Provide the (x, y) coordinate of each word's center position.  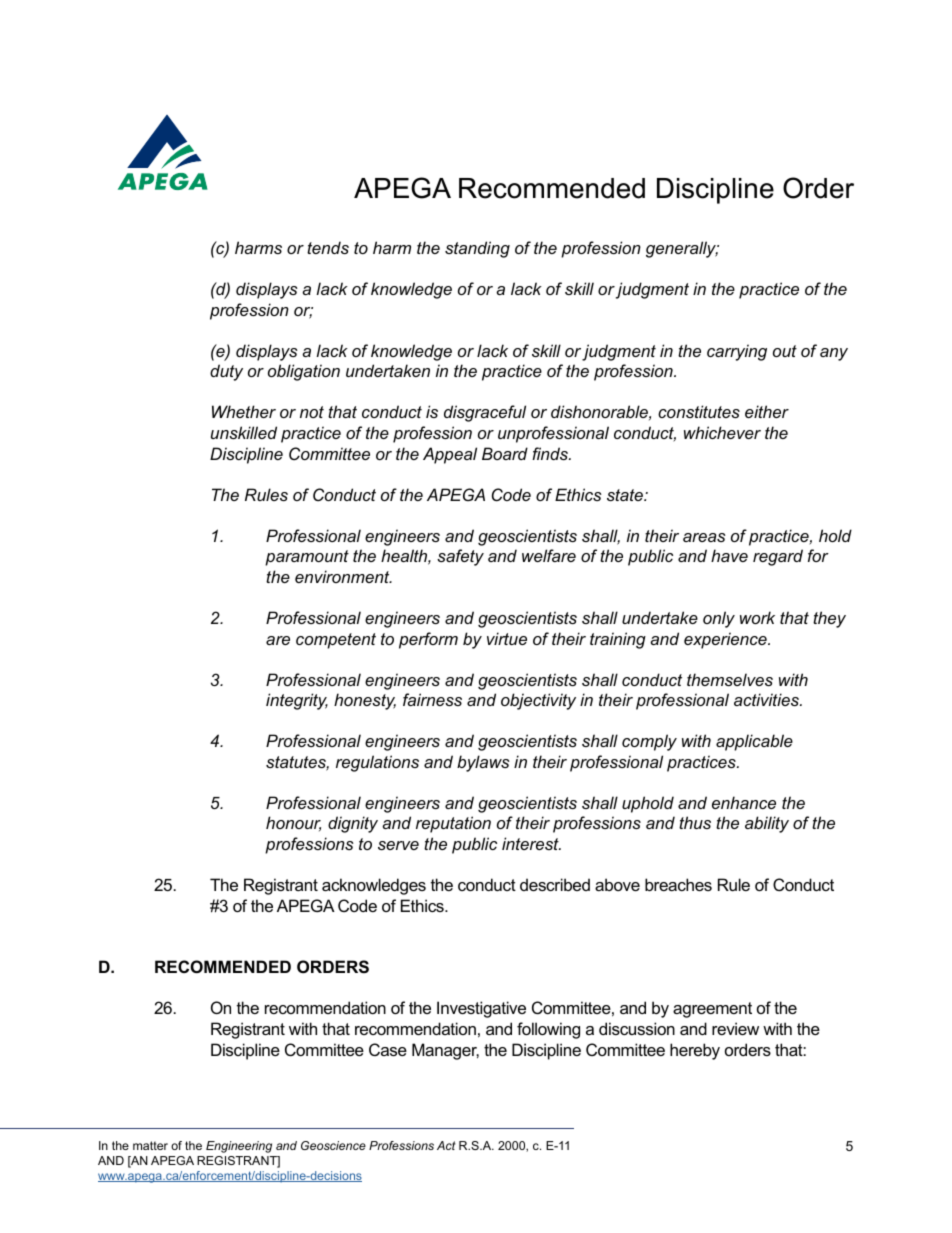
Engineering (239, 1147)
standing (477, 249)
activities (767, 699)
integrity (297, 701)
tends (328, 247)
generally (682, 249)
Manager (445, 1051)
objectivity (538, 701)
